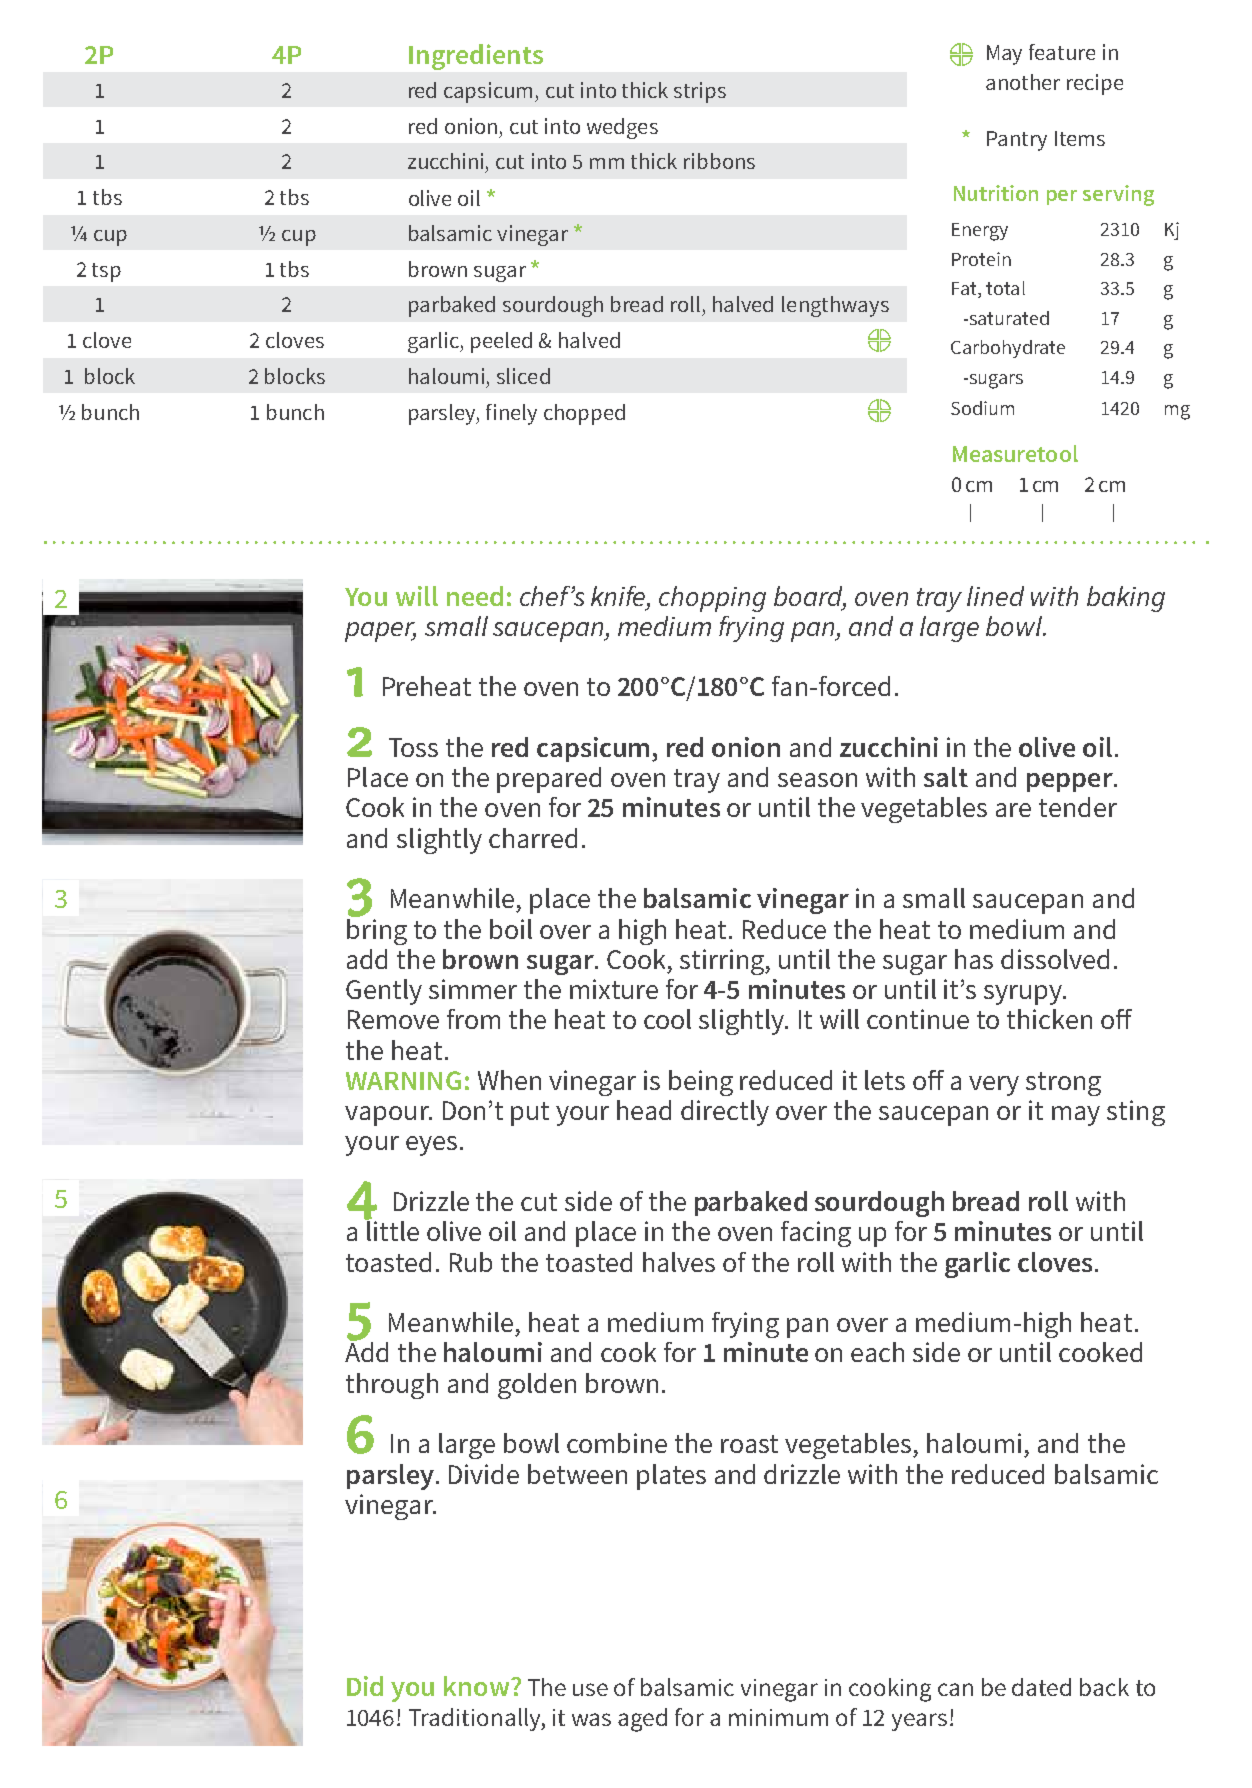  What do you see at coordinates (590, 1689) in the image?
I see `use` at bounding box center [590, 1689].
